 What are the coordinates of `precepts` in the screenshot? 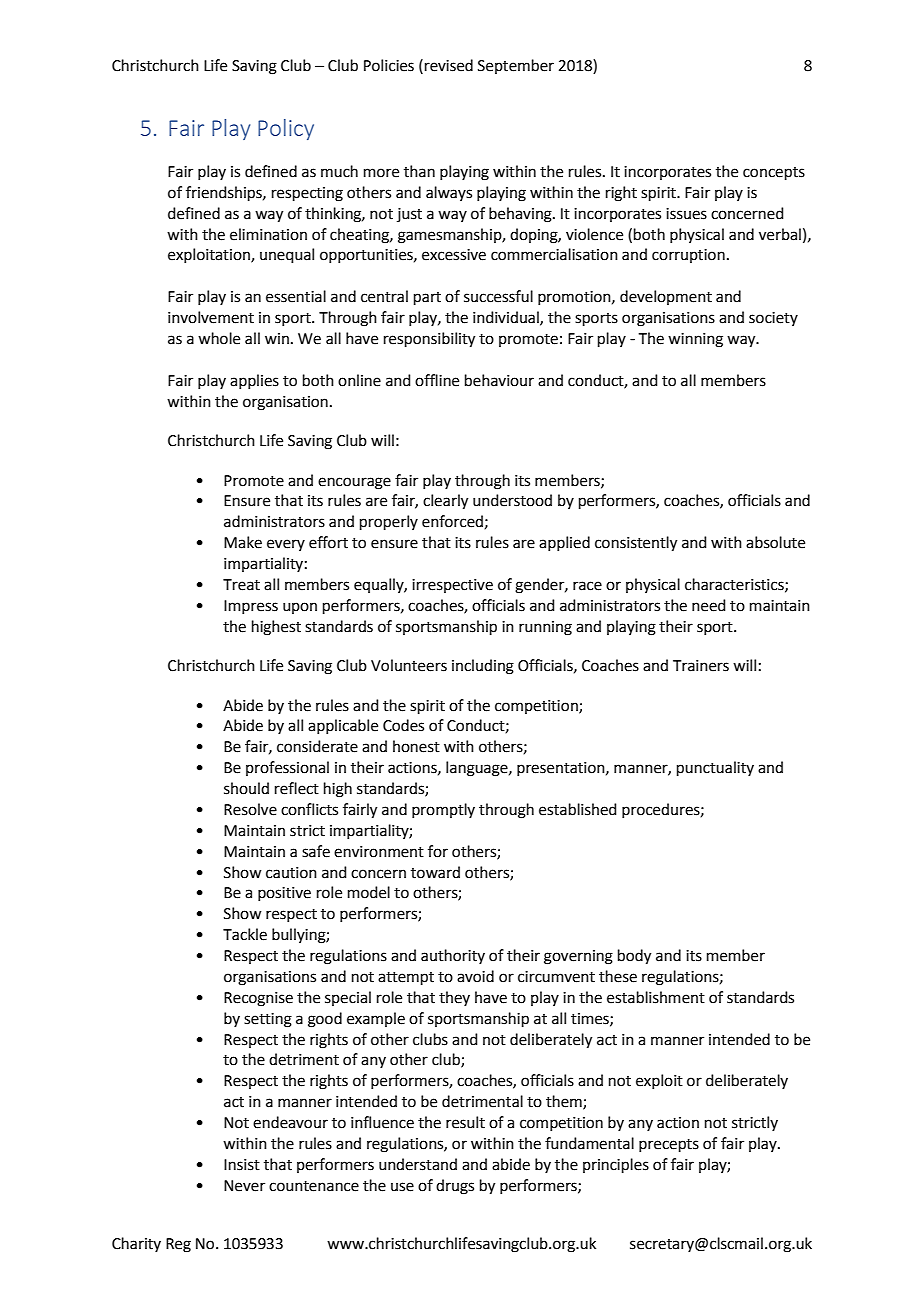 It's located at (669, 1145).
